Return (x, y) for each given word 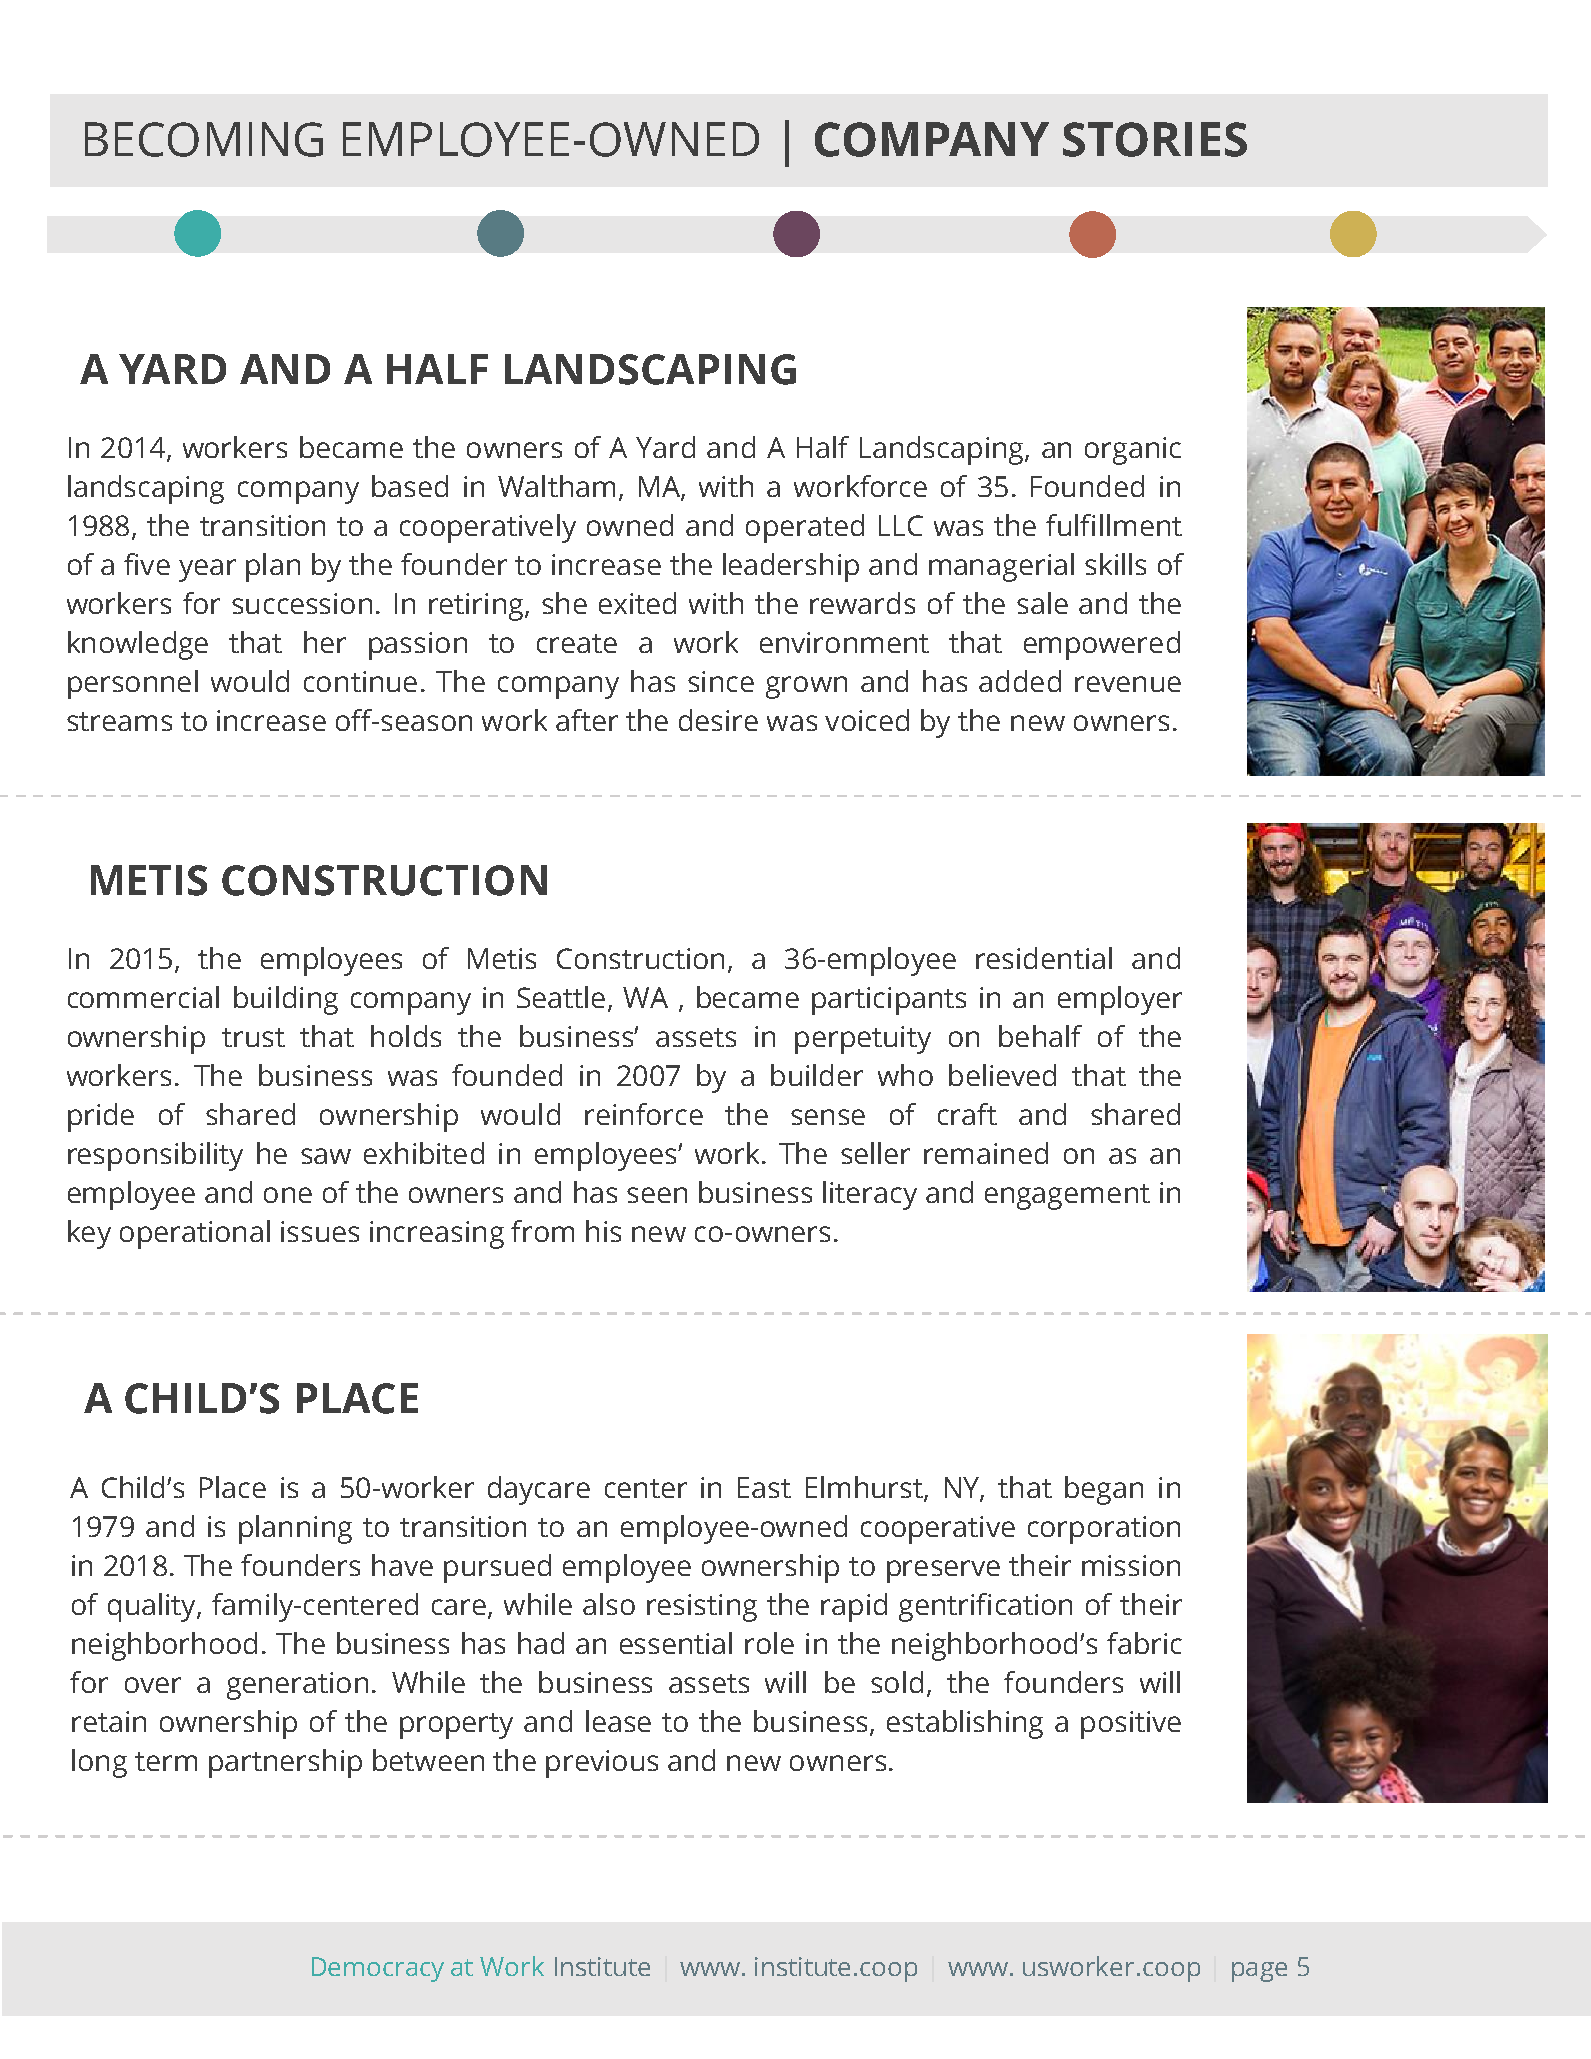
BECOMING (204, 139)
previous (602, 1764)
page (1259, 1972)
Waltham (556, 486)
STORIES (1155, 139)
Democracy (378, 1969)
